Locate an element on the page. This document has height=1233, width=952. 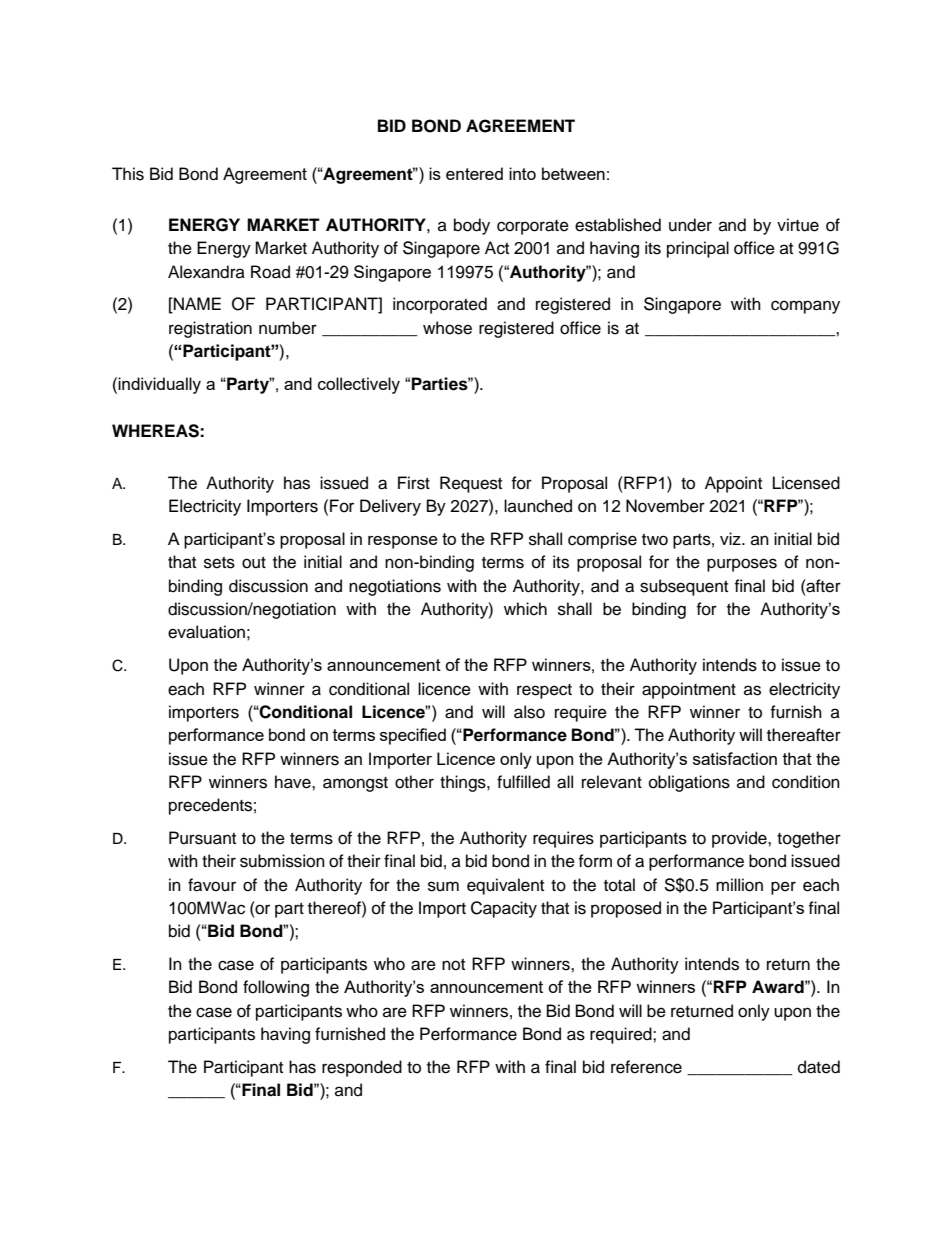
response is located at coordinates (403, 542).
